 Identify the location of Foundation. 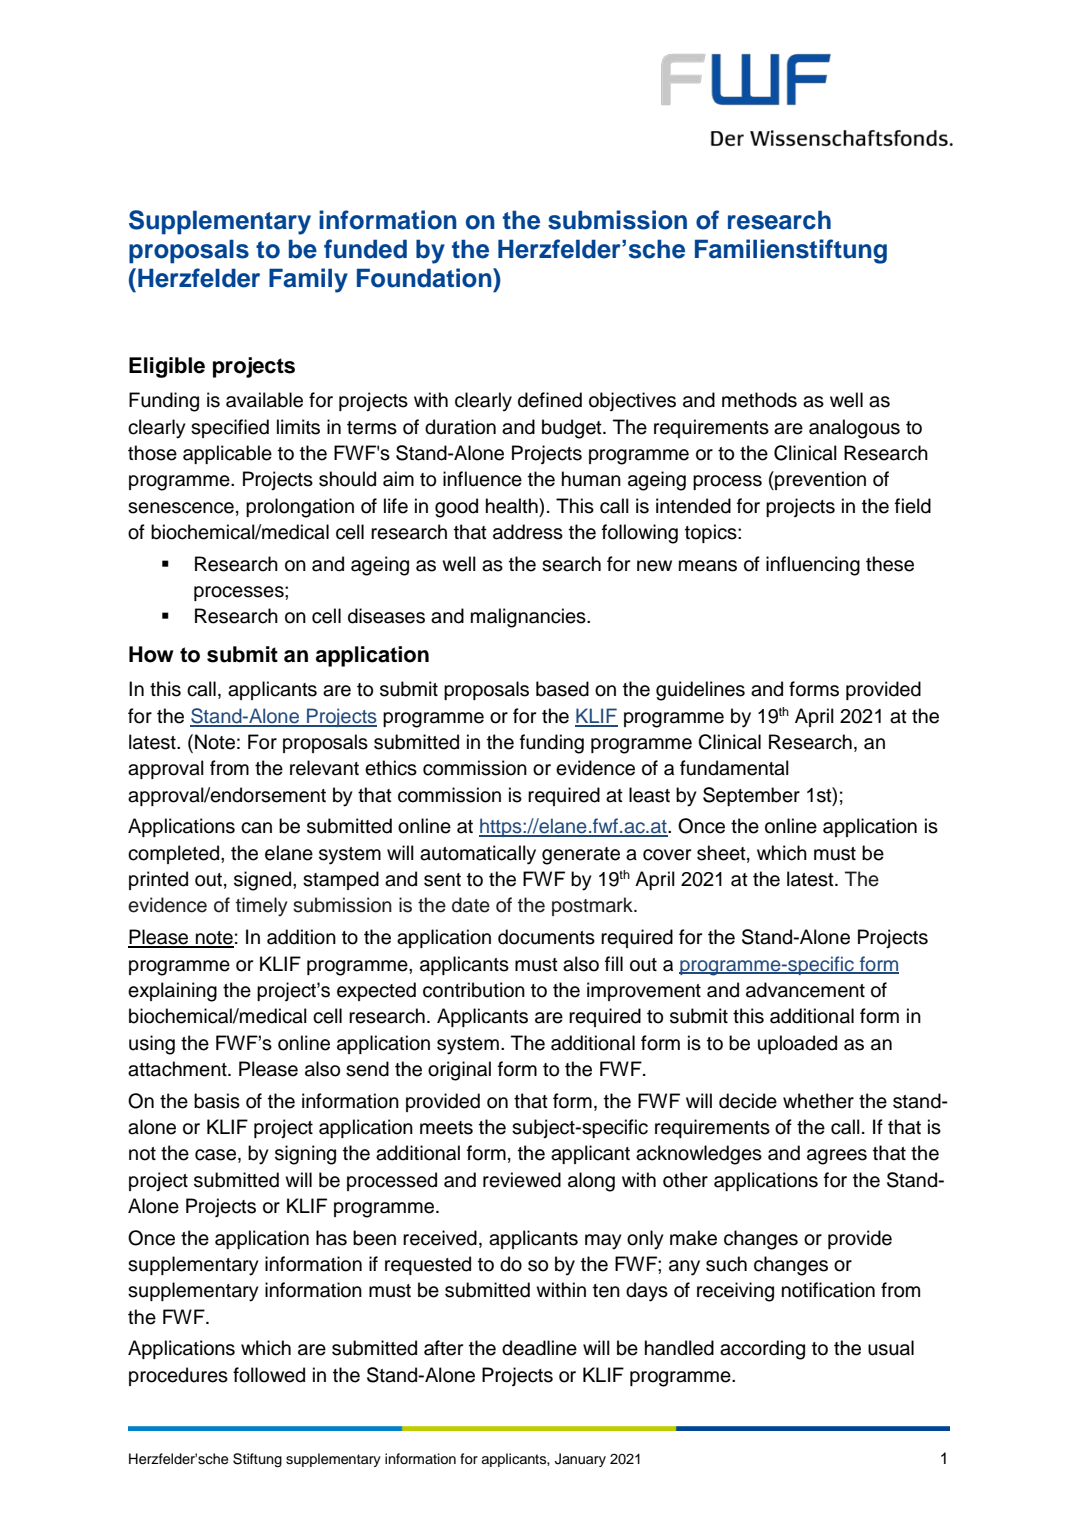
(425, 278).
